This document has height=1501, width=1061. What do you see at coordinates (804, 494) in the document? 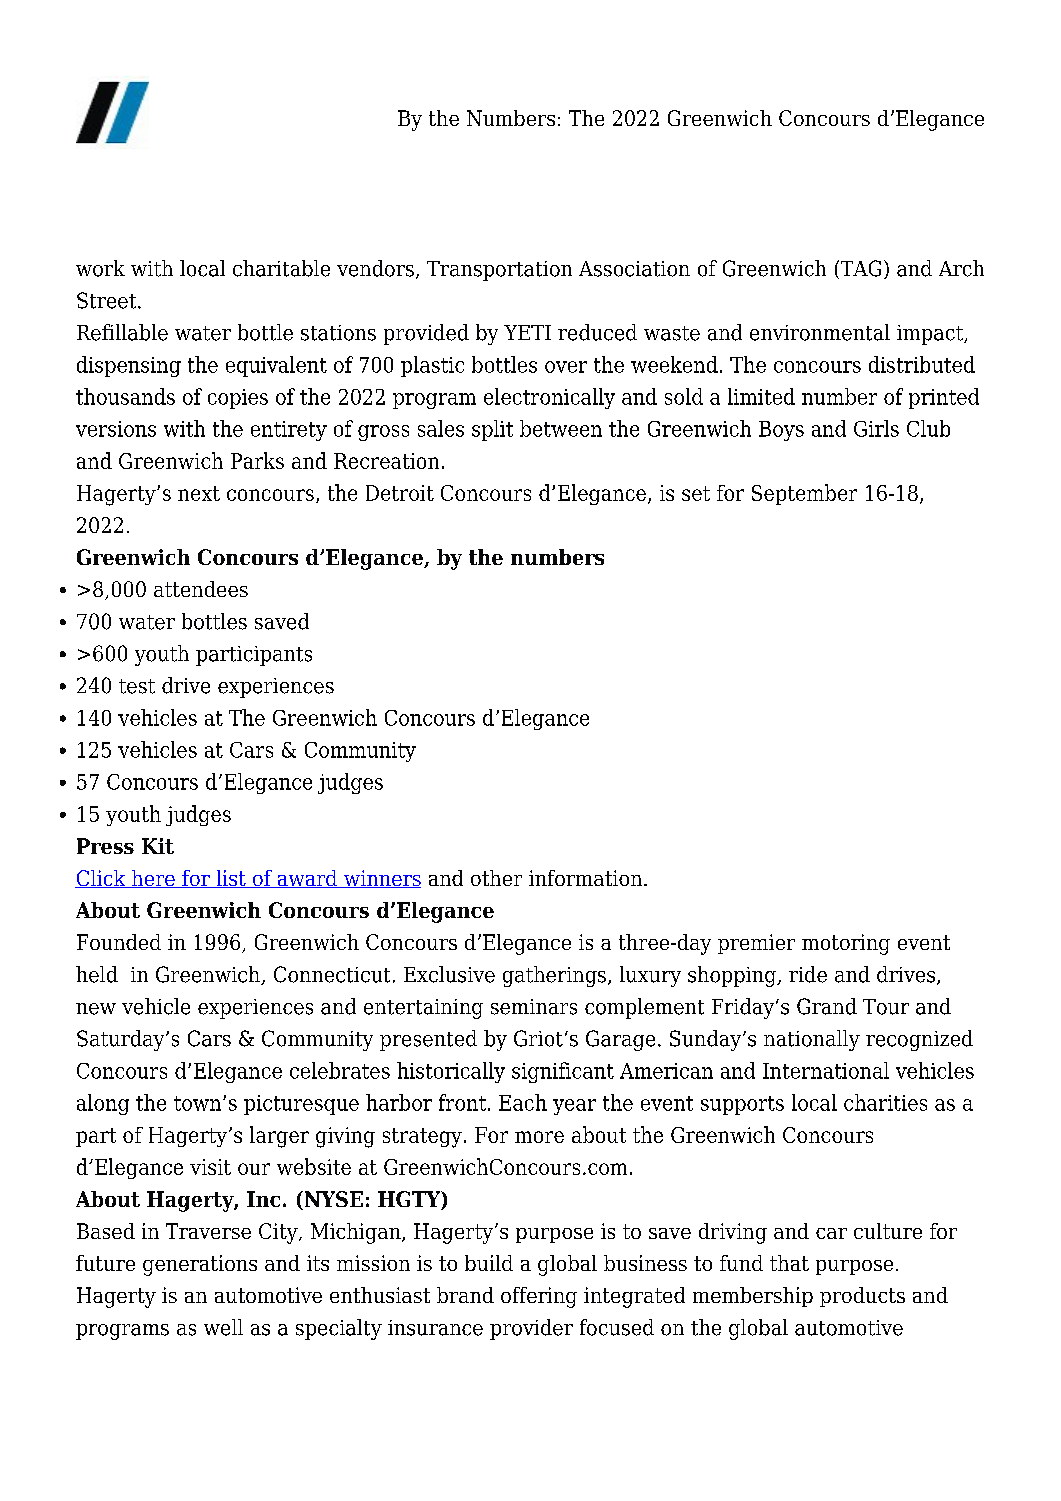
I see `September` at bounding box center [804, 494].
